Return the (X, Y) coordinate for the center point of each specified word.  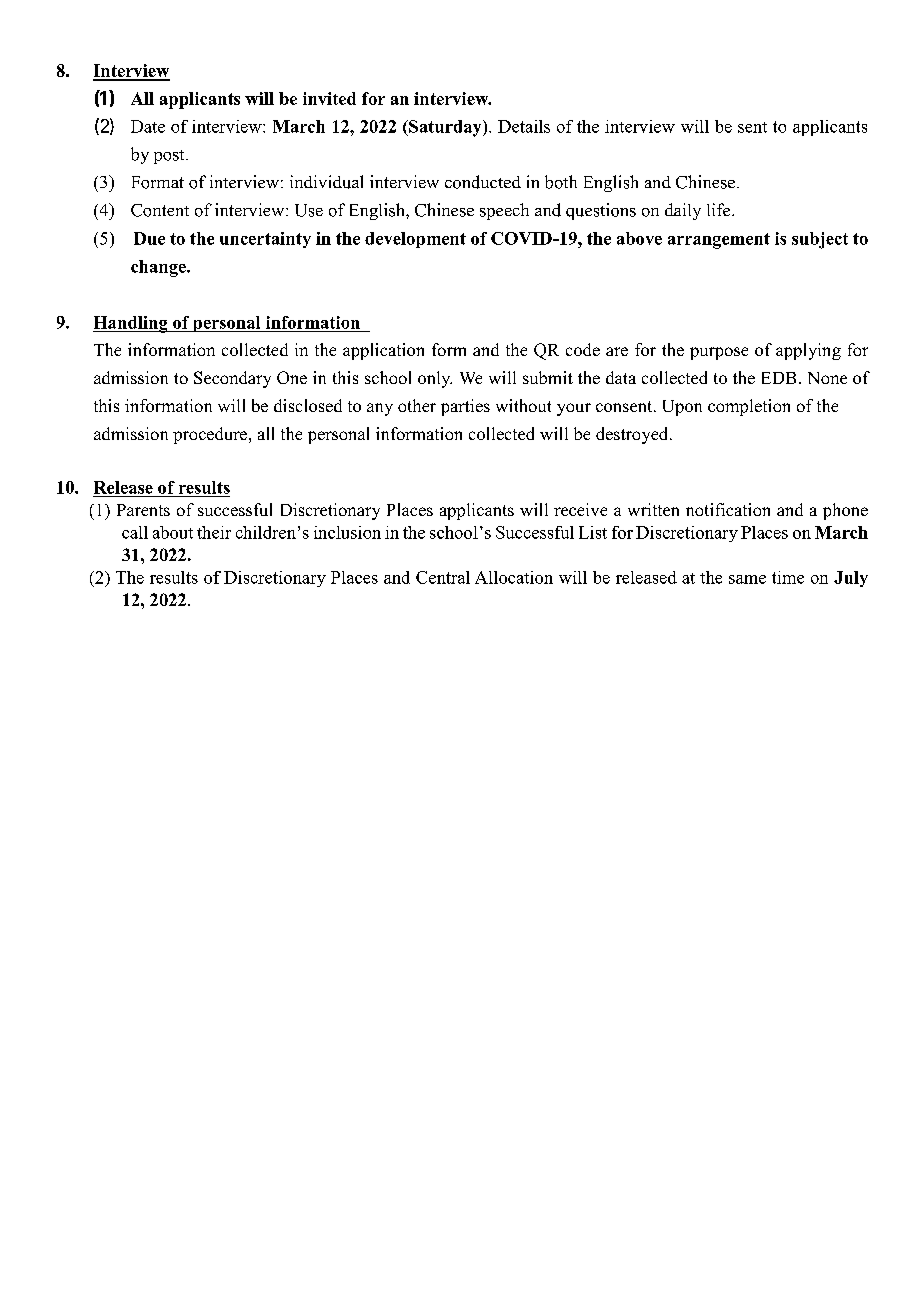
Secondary (232, 379)
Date (148, 126)
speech (504, 211)
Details (524, 126)
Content (160, 210)
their (214, 532)
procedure (211, 435)
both (561, 182)
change (159, 268)
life (720, 209)
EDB (779, 378)
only (435, 379)
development (415, 240)
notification (728, 509)
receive (580, 509)
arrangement (719, 241)
